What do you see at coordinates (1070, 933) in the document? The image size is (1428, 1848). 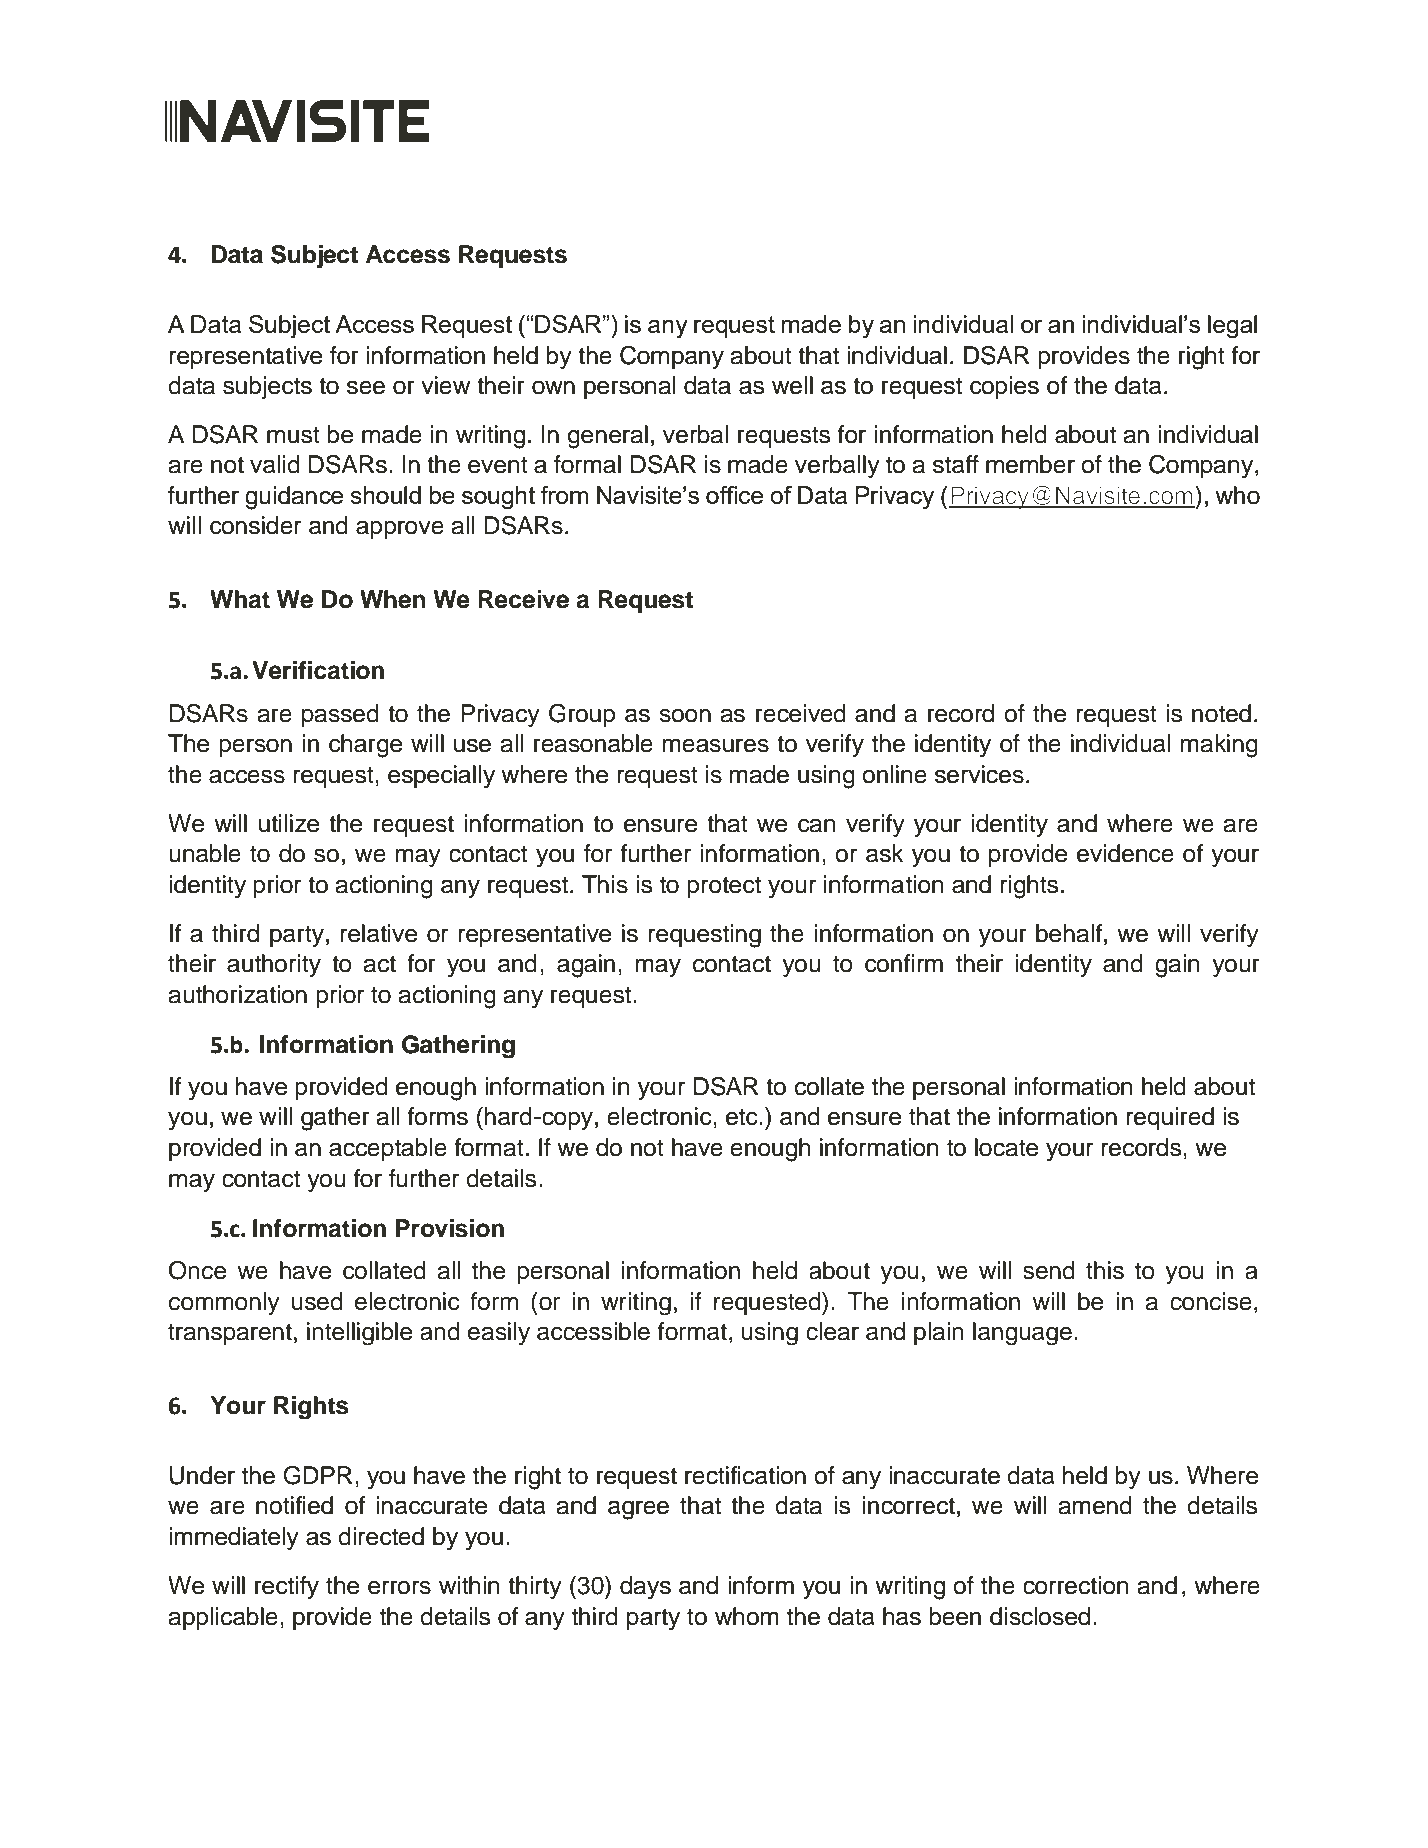 I see `behalf` at bounding box center [1070, 933].
